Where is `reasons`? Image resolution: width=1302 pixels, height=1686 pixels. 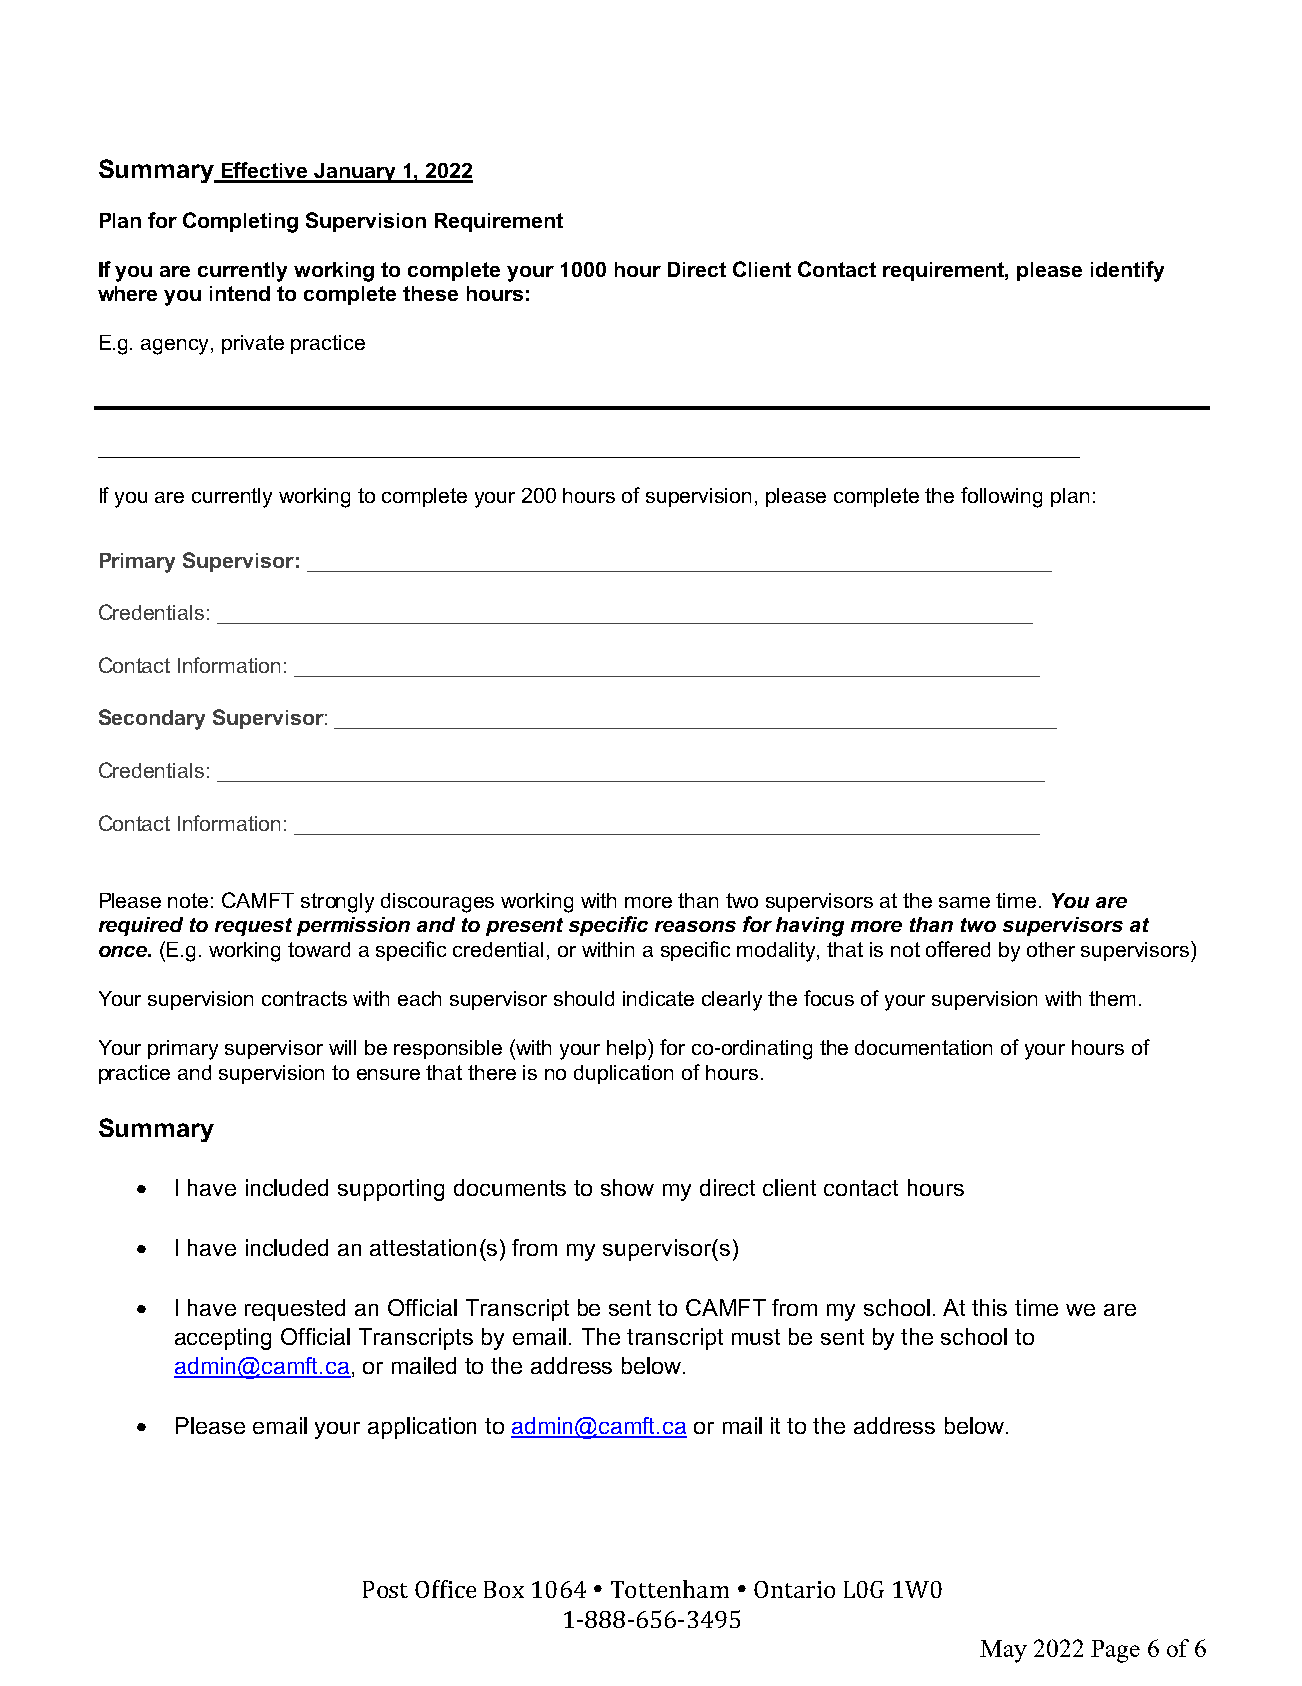
reasons is located at coordinates (695, 926).
